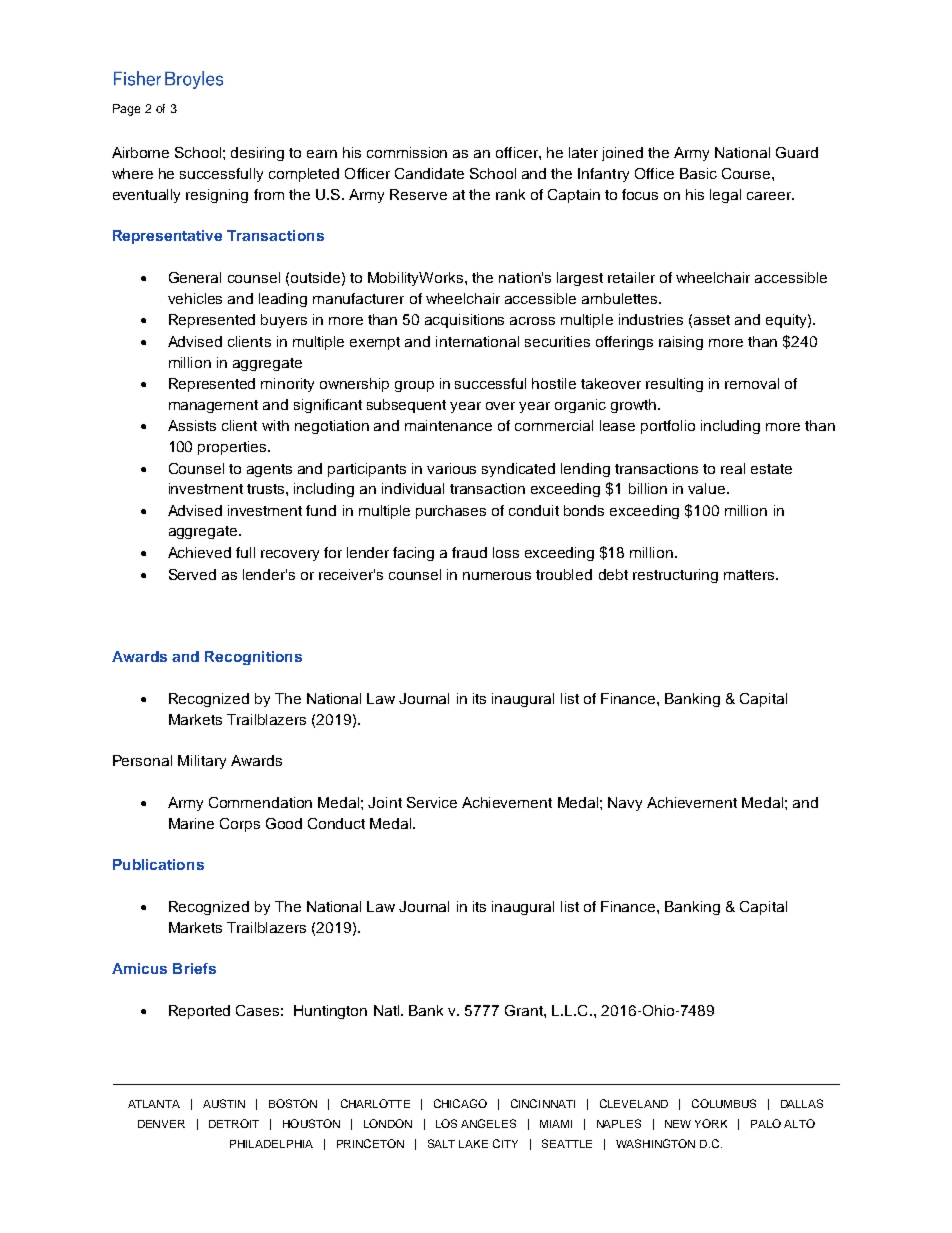 The width and height of the screenshot is (952, 1233). Describe the element at coordinates (213, 406) in the screenshot. I see `management` at that location.
